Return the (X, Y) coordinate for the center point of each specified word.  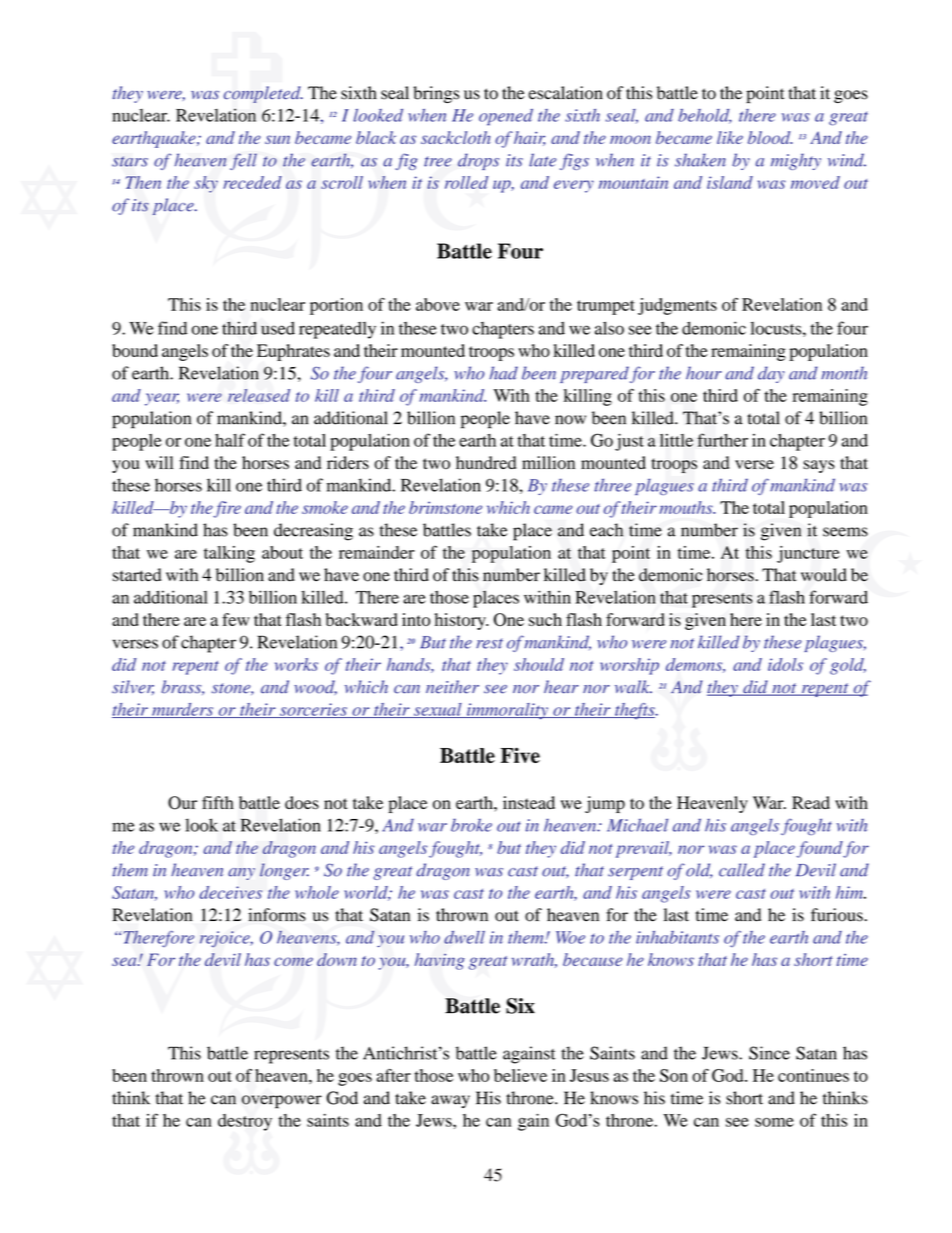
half (230, 440)
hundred (486, 462)
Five (520, 755)
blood (770, 137)
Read (811, 802)
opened (506, 117)
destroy (245, 1122)
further (722, 440)
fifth (218, 802)
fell (243, 161)
